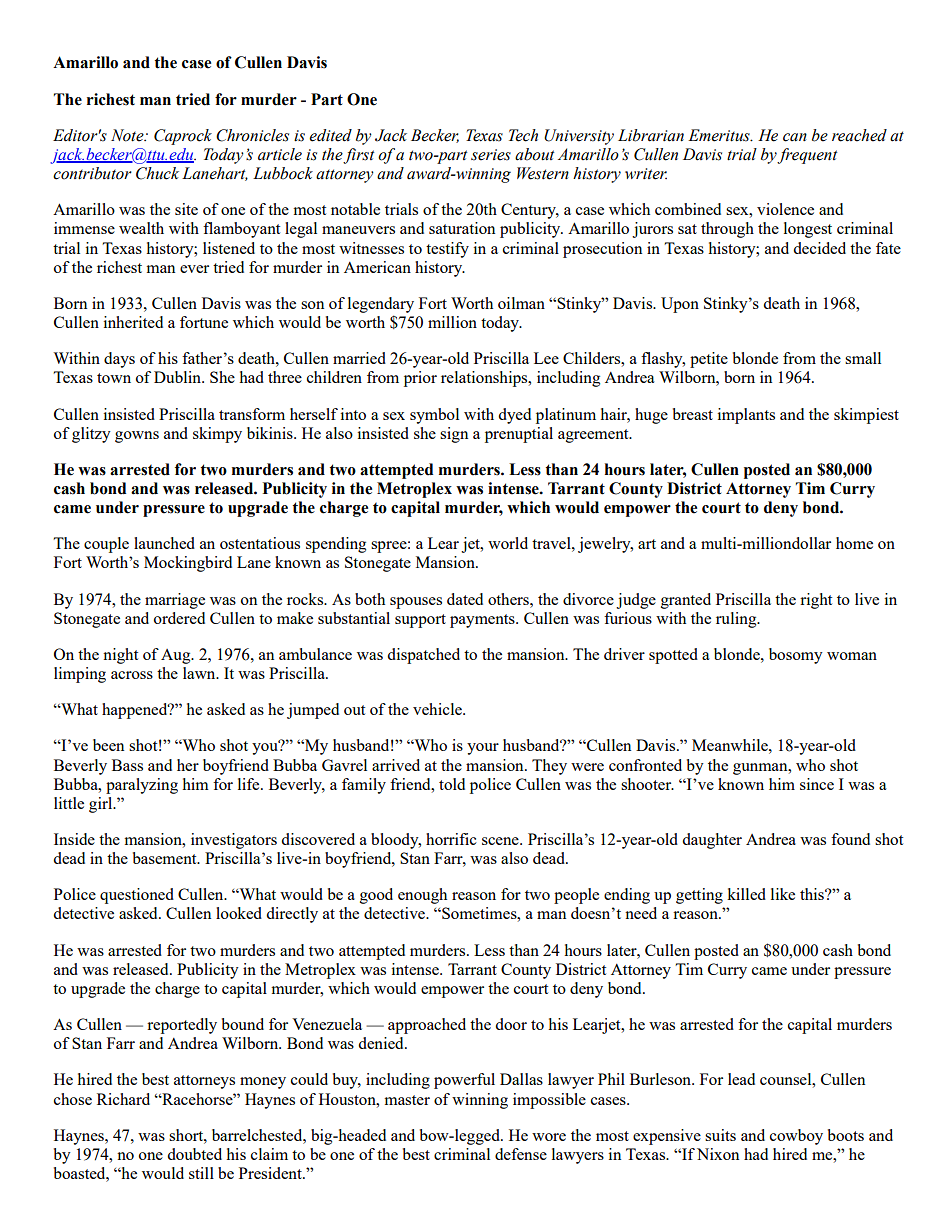  What do you see at coordinates (521, 1154) in the page?
I see `defense` at bounding box center [521, 1154].
